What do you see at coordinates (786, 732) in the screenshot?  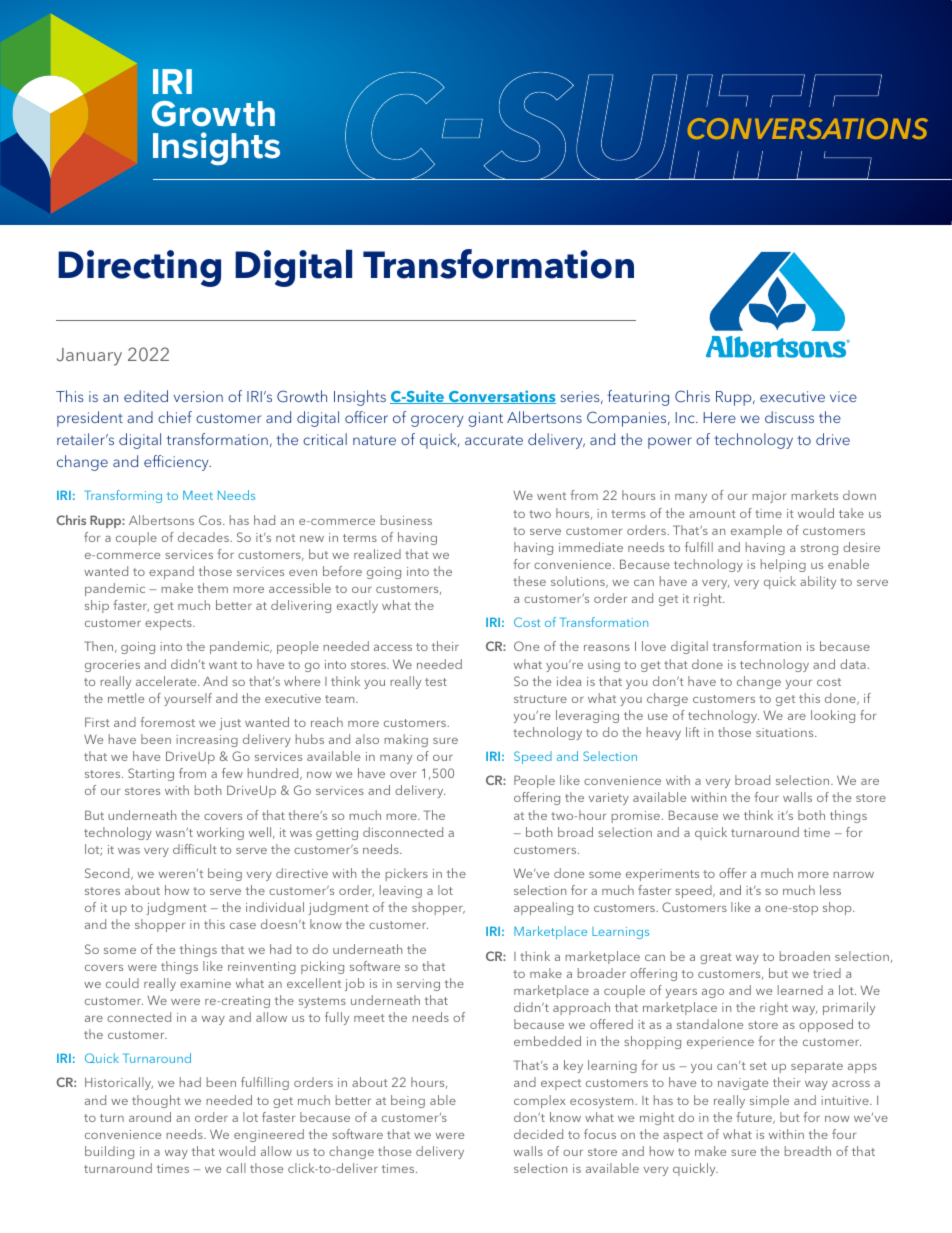 I see `situations` at bounding box center [786, 732].
